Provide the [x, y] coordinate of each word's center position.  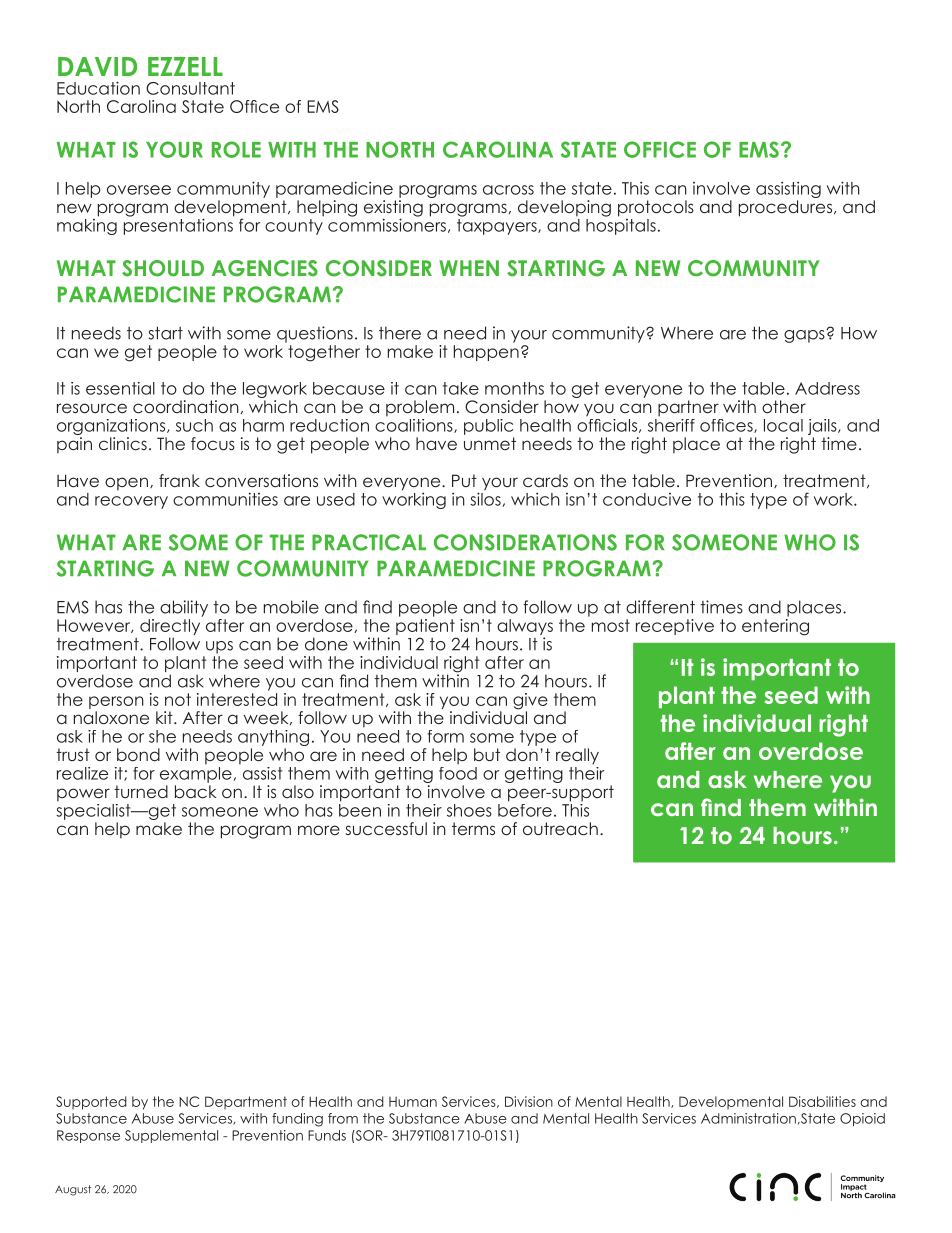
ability [184, 608]
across [508, 190]
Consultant [190, 88]
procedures [785, 208]
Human [413, 1102]
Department [246, 1103]
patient [425, 625]
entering [775, 626]
